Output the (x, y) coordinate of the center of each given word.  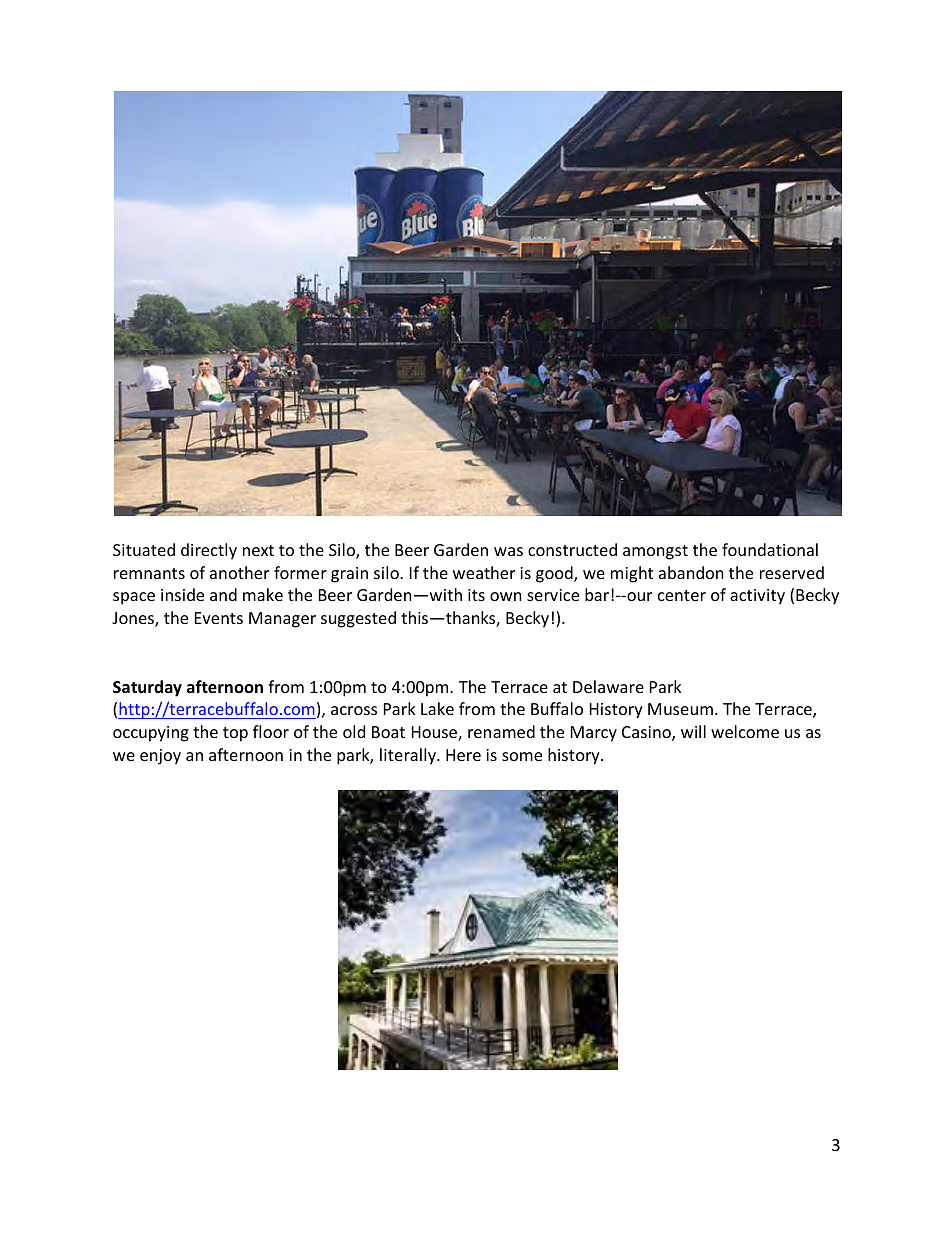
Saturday (147, 688)
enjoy (160, 757)
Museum (680, 709)
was (508, 551)
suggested (358, 619)
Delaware (608, 686)
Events (219, 618)
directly (209, 551)
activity (757, 597)
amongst (655, 552)
